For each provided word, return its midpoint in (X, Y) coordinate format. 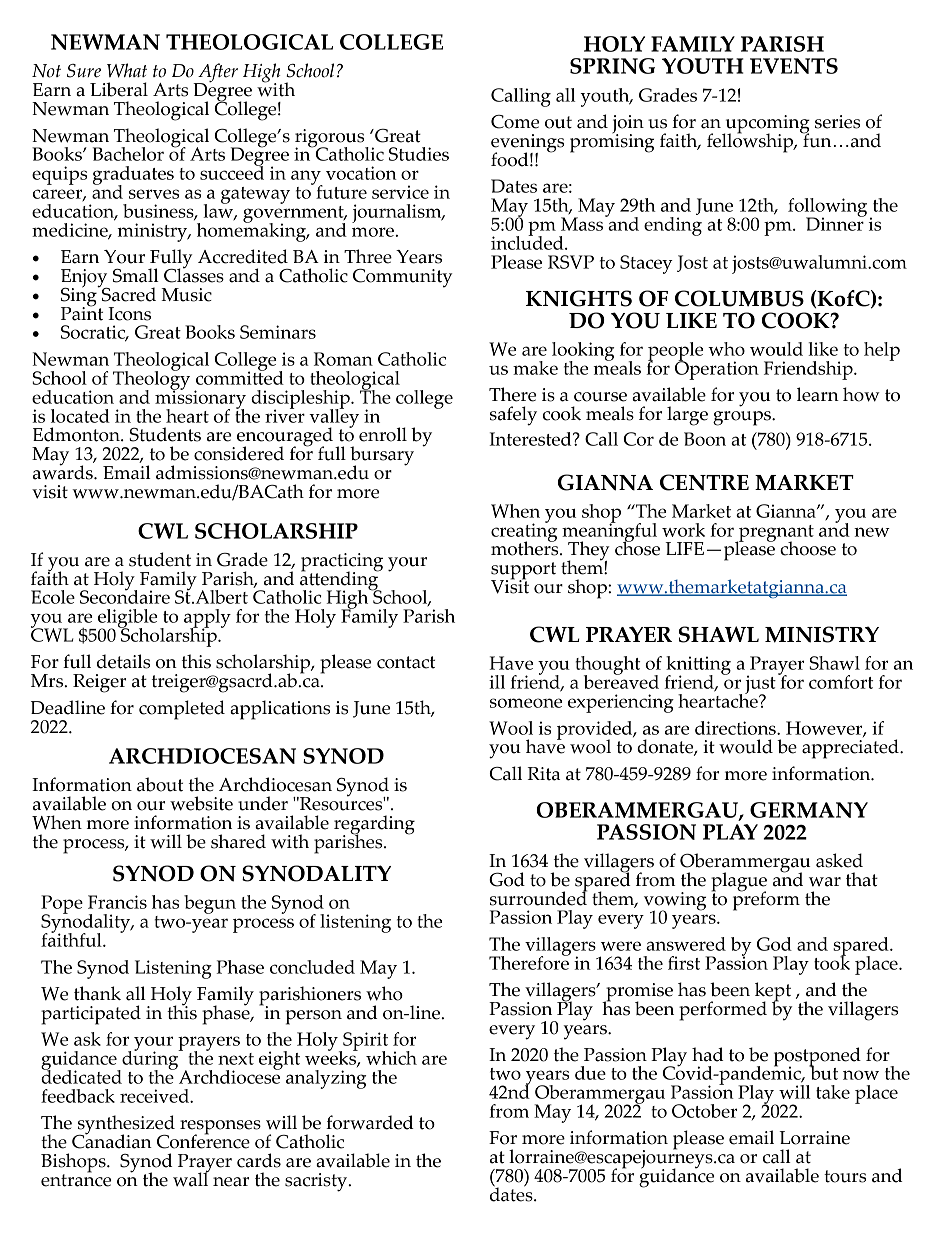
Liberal (119, 89)
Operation (717, 369)
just (760, 685)
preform (766, 900)
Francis (117, 902)
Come (515, 122)
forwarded (370, 1122)
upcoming (766, 125)
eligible (127, 619)
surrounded (538, 897)
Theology (151, 380)
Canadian (112, 1140)
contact (406, 662)
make (535, 368)
